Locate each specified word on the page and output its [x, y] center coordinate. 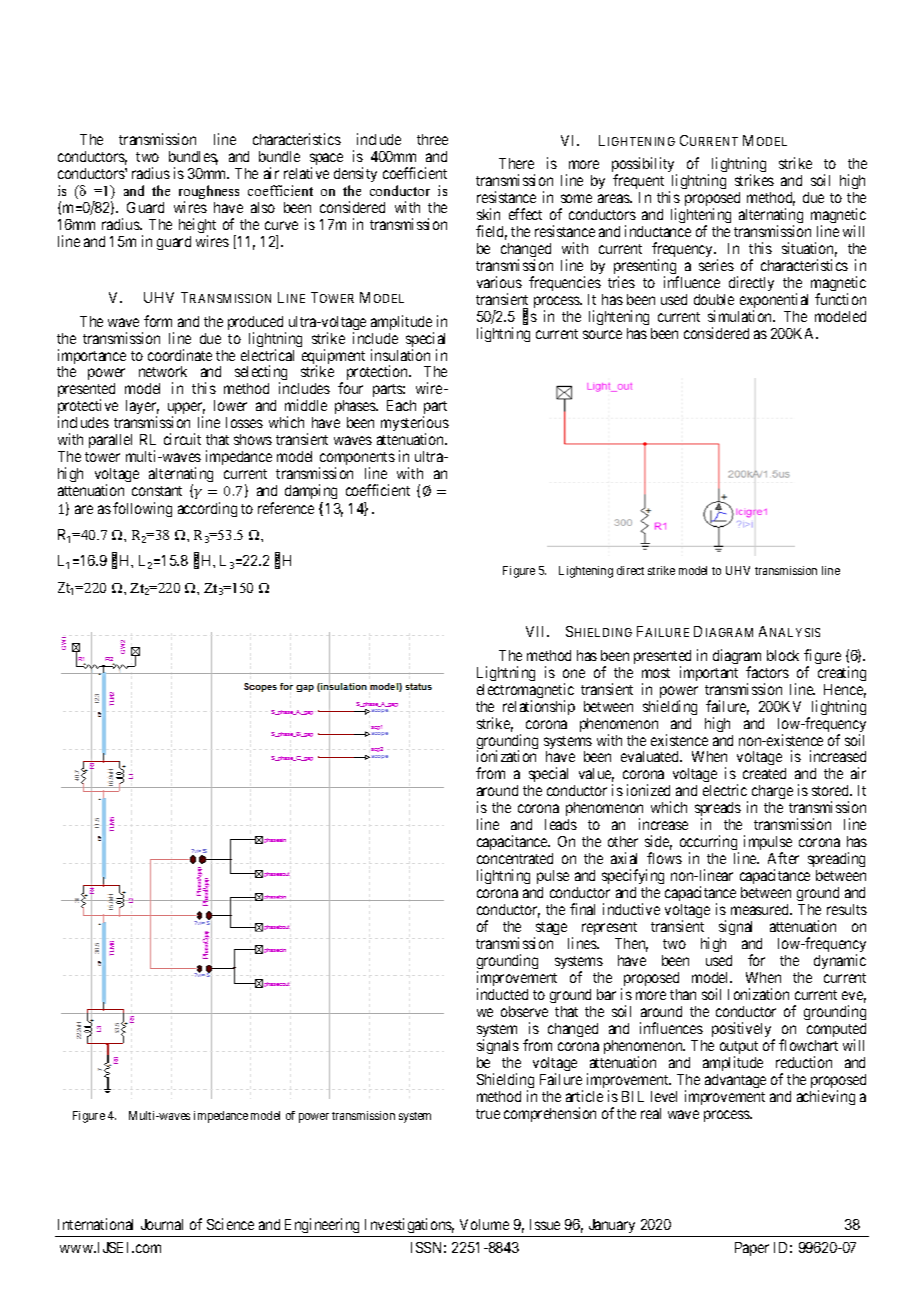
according [207, 509]
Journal [162, 1224]
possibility [644, 166]
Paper [752, 1249]
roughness [209, 193]
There [516, 163]
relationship [539, 707]
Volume [484, 1224]
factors [767, 672]
